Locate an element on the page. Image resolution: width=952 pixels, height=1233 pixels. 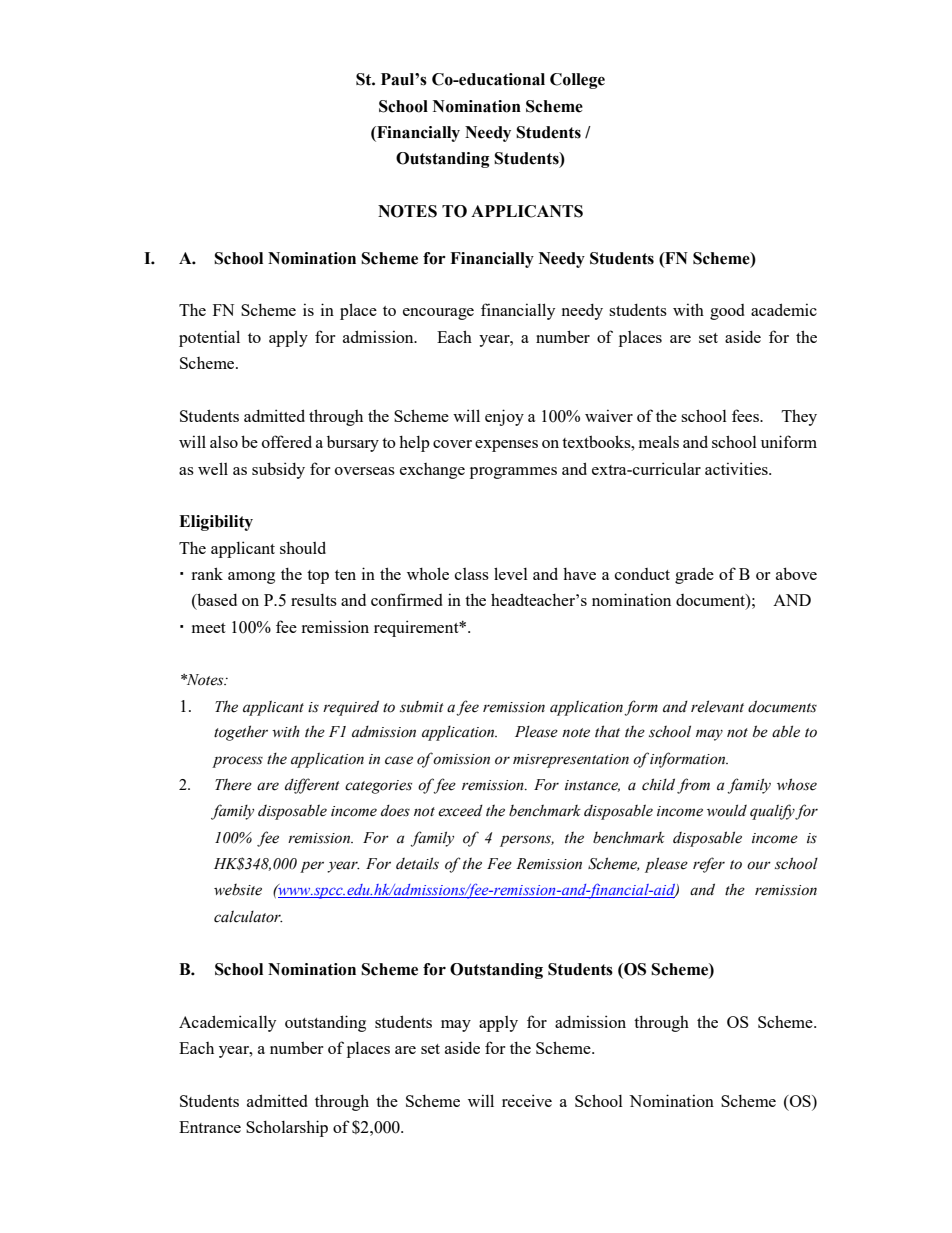
results is located at coordinates (314, 600).
